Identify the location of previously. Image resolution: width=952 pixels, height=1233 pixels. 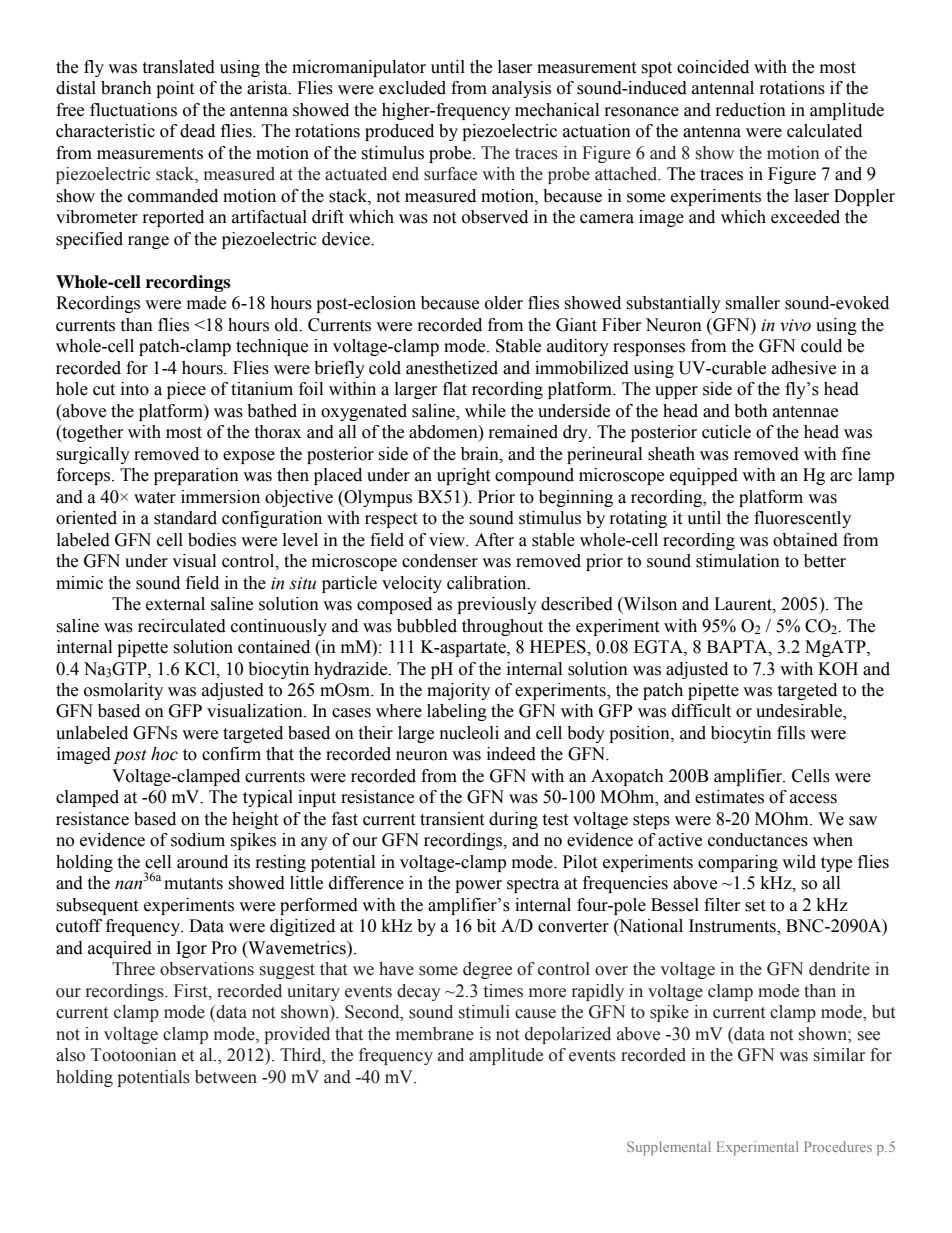
(497, 605).
